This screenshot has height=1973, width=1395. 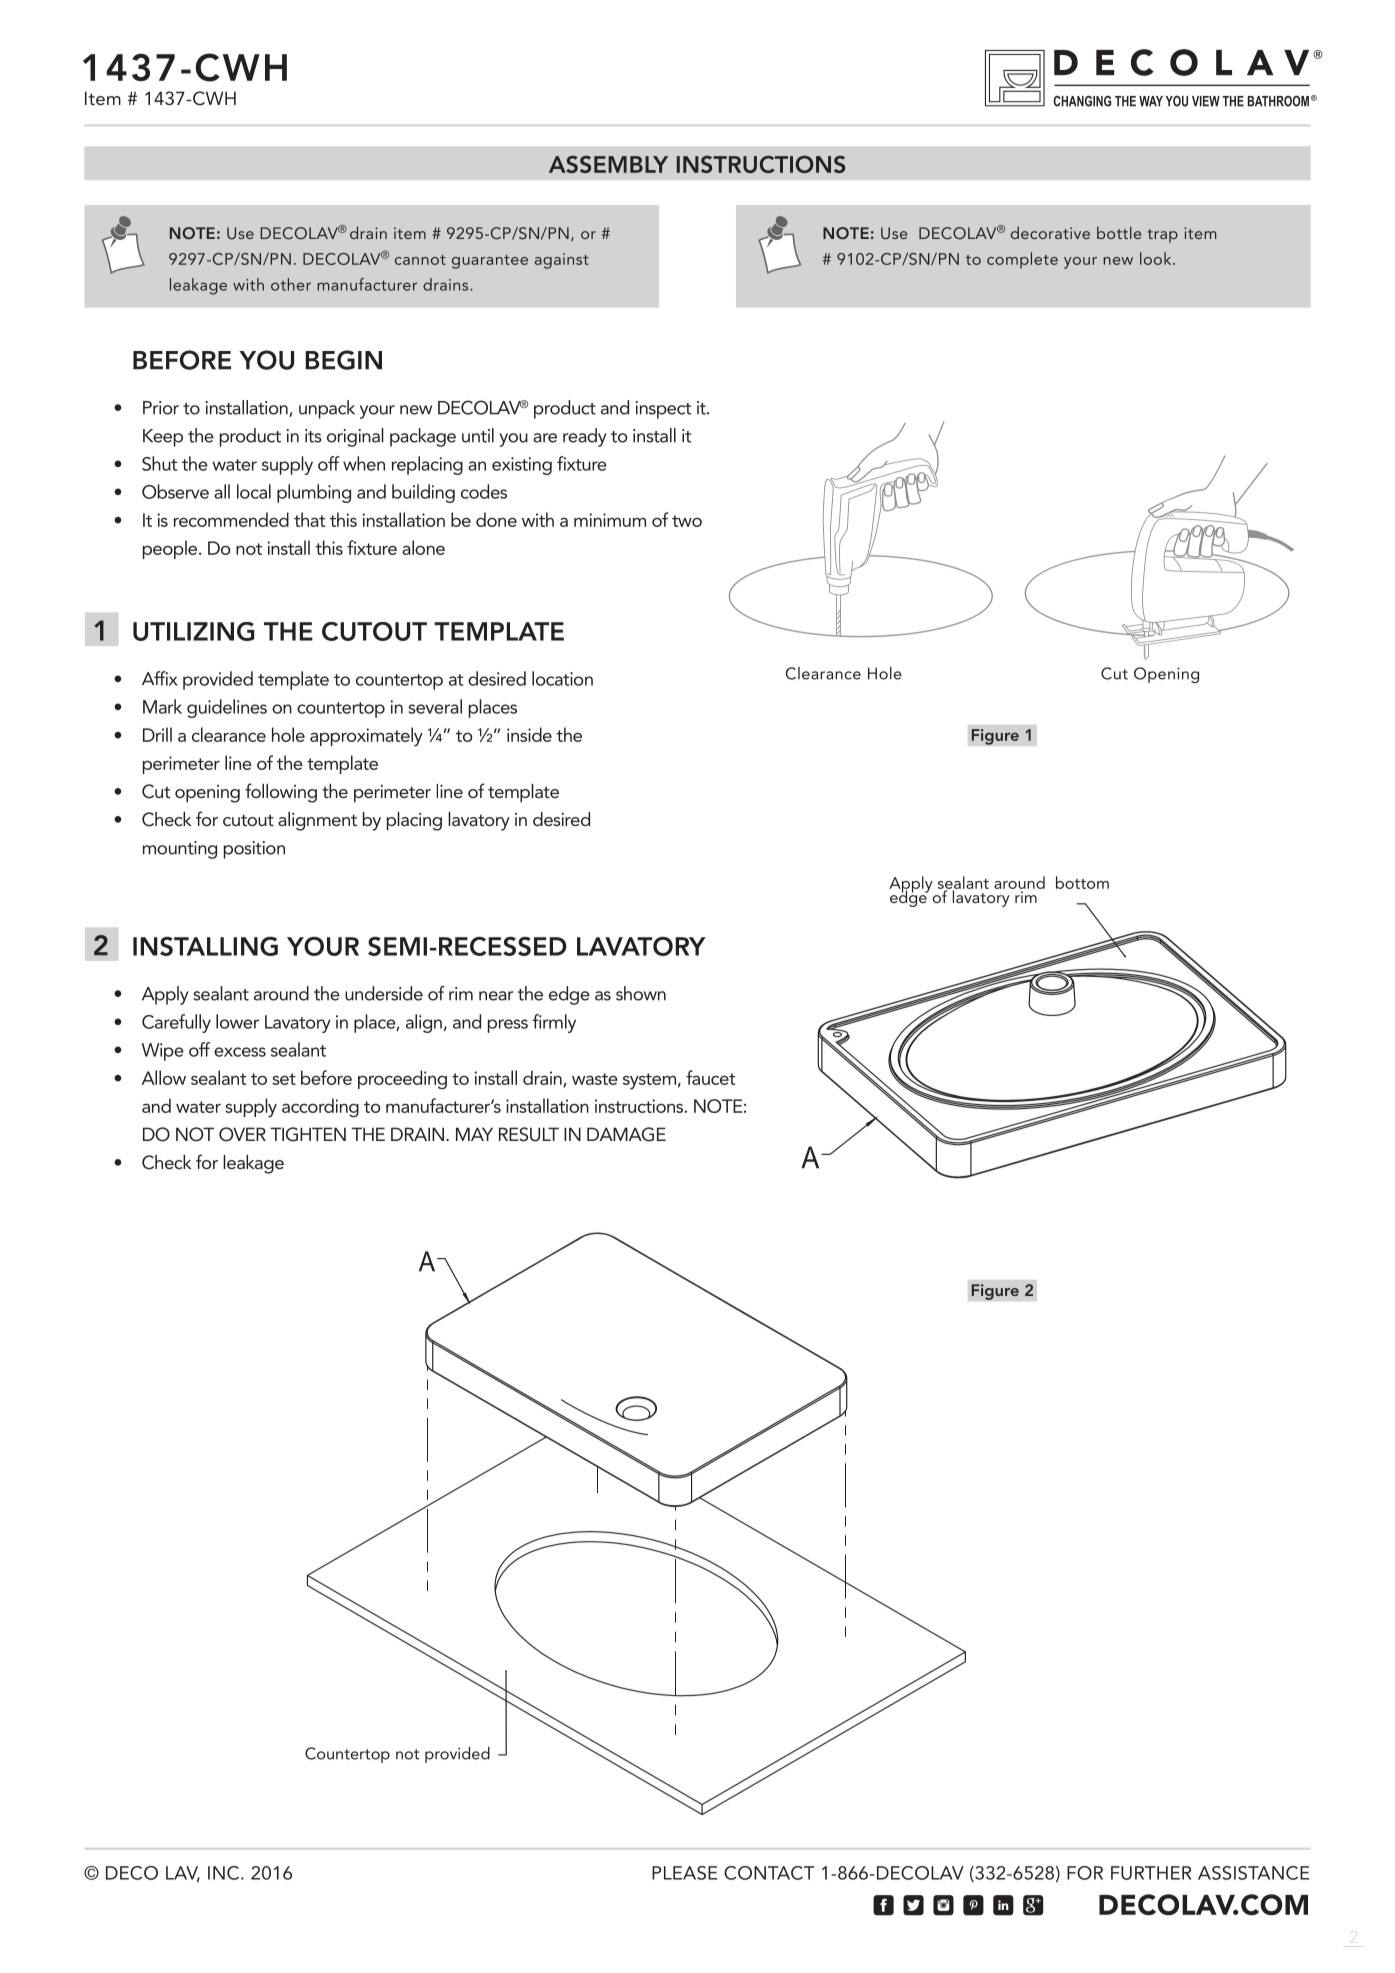 What do you see at coordinates (608, 164) in the screenshot?
I see `ASSEMBLY` at bounding box center [608, 164].
